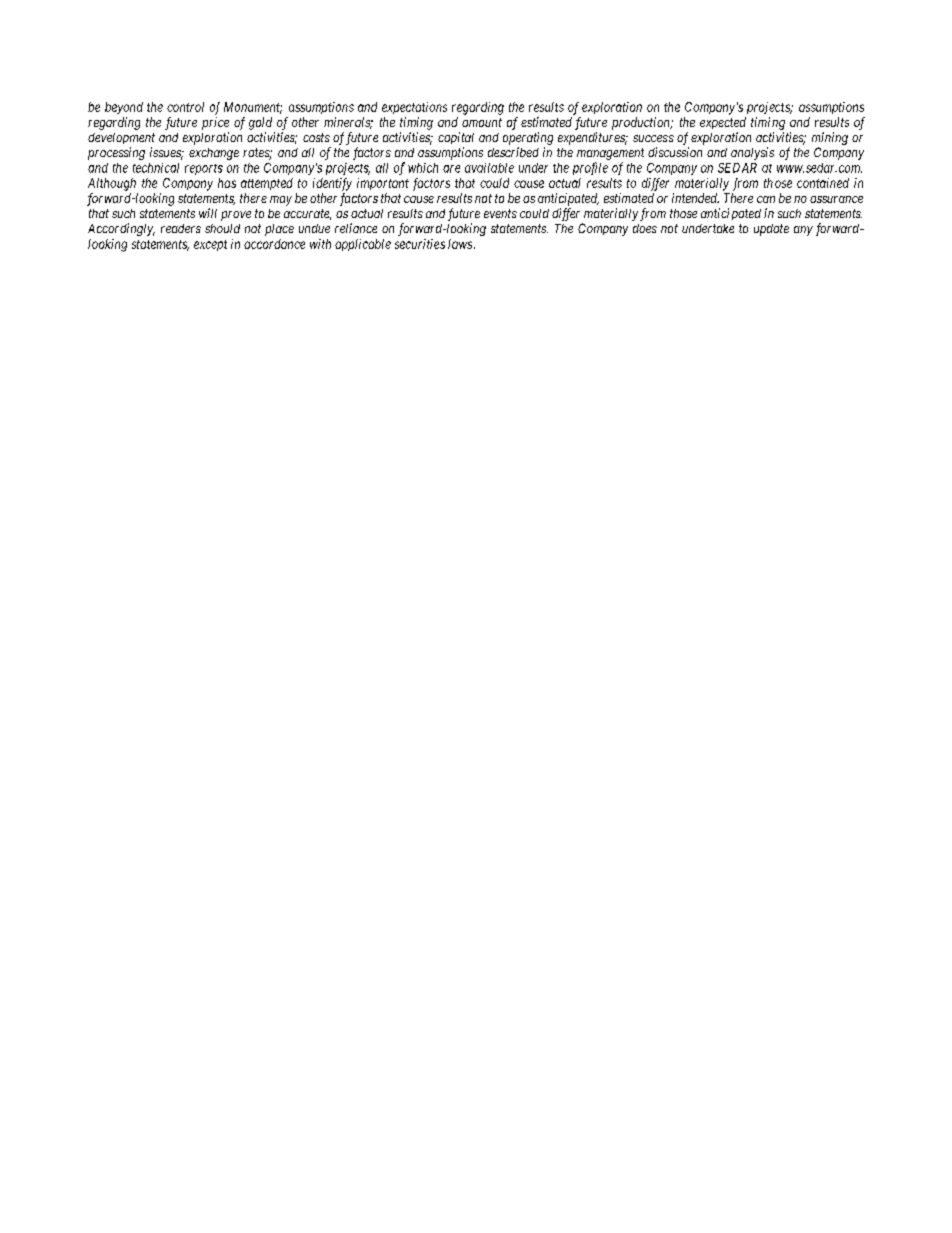 The width and height of the document is (952, 1233). What do you see at coordinates (766, 199) in the document?
I see `can` at bounding box center [766, 199].
